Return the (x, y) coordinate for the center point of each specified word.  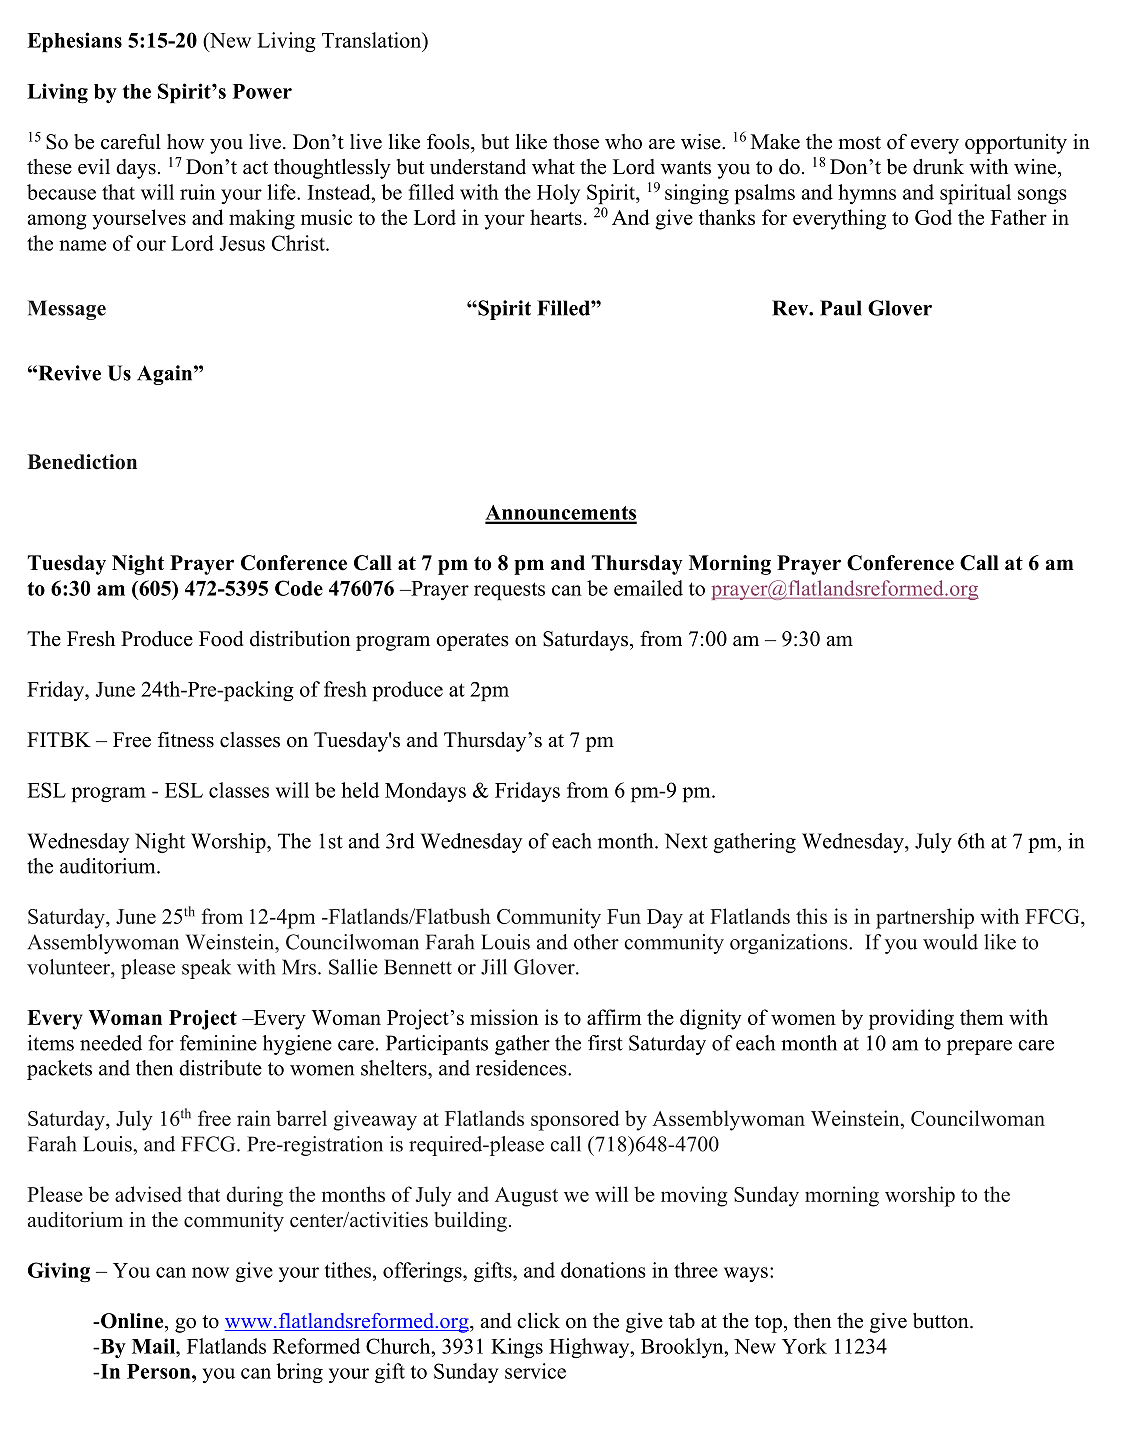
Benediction (82, 462)
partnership (925, 918)
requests (509, 591)
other (596, 942)
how (186, 142)
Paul (841, 308)
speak (206, 969)
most (859, 143)
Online (133, 1321)
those (576, 142)
